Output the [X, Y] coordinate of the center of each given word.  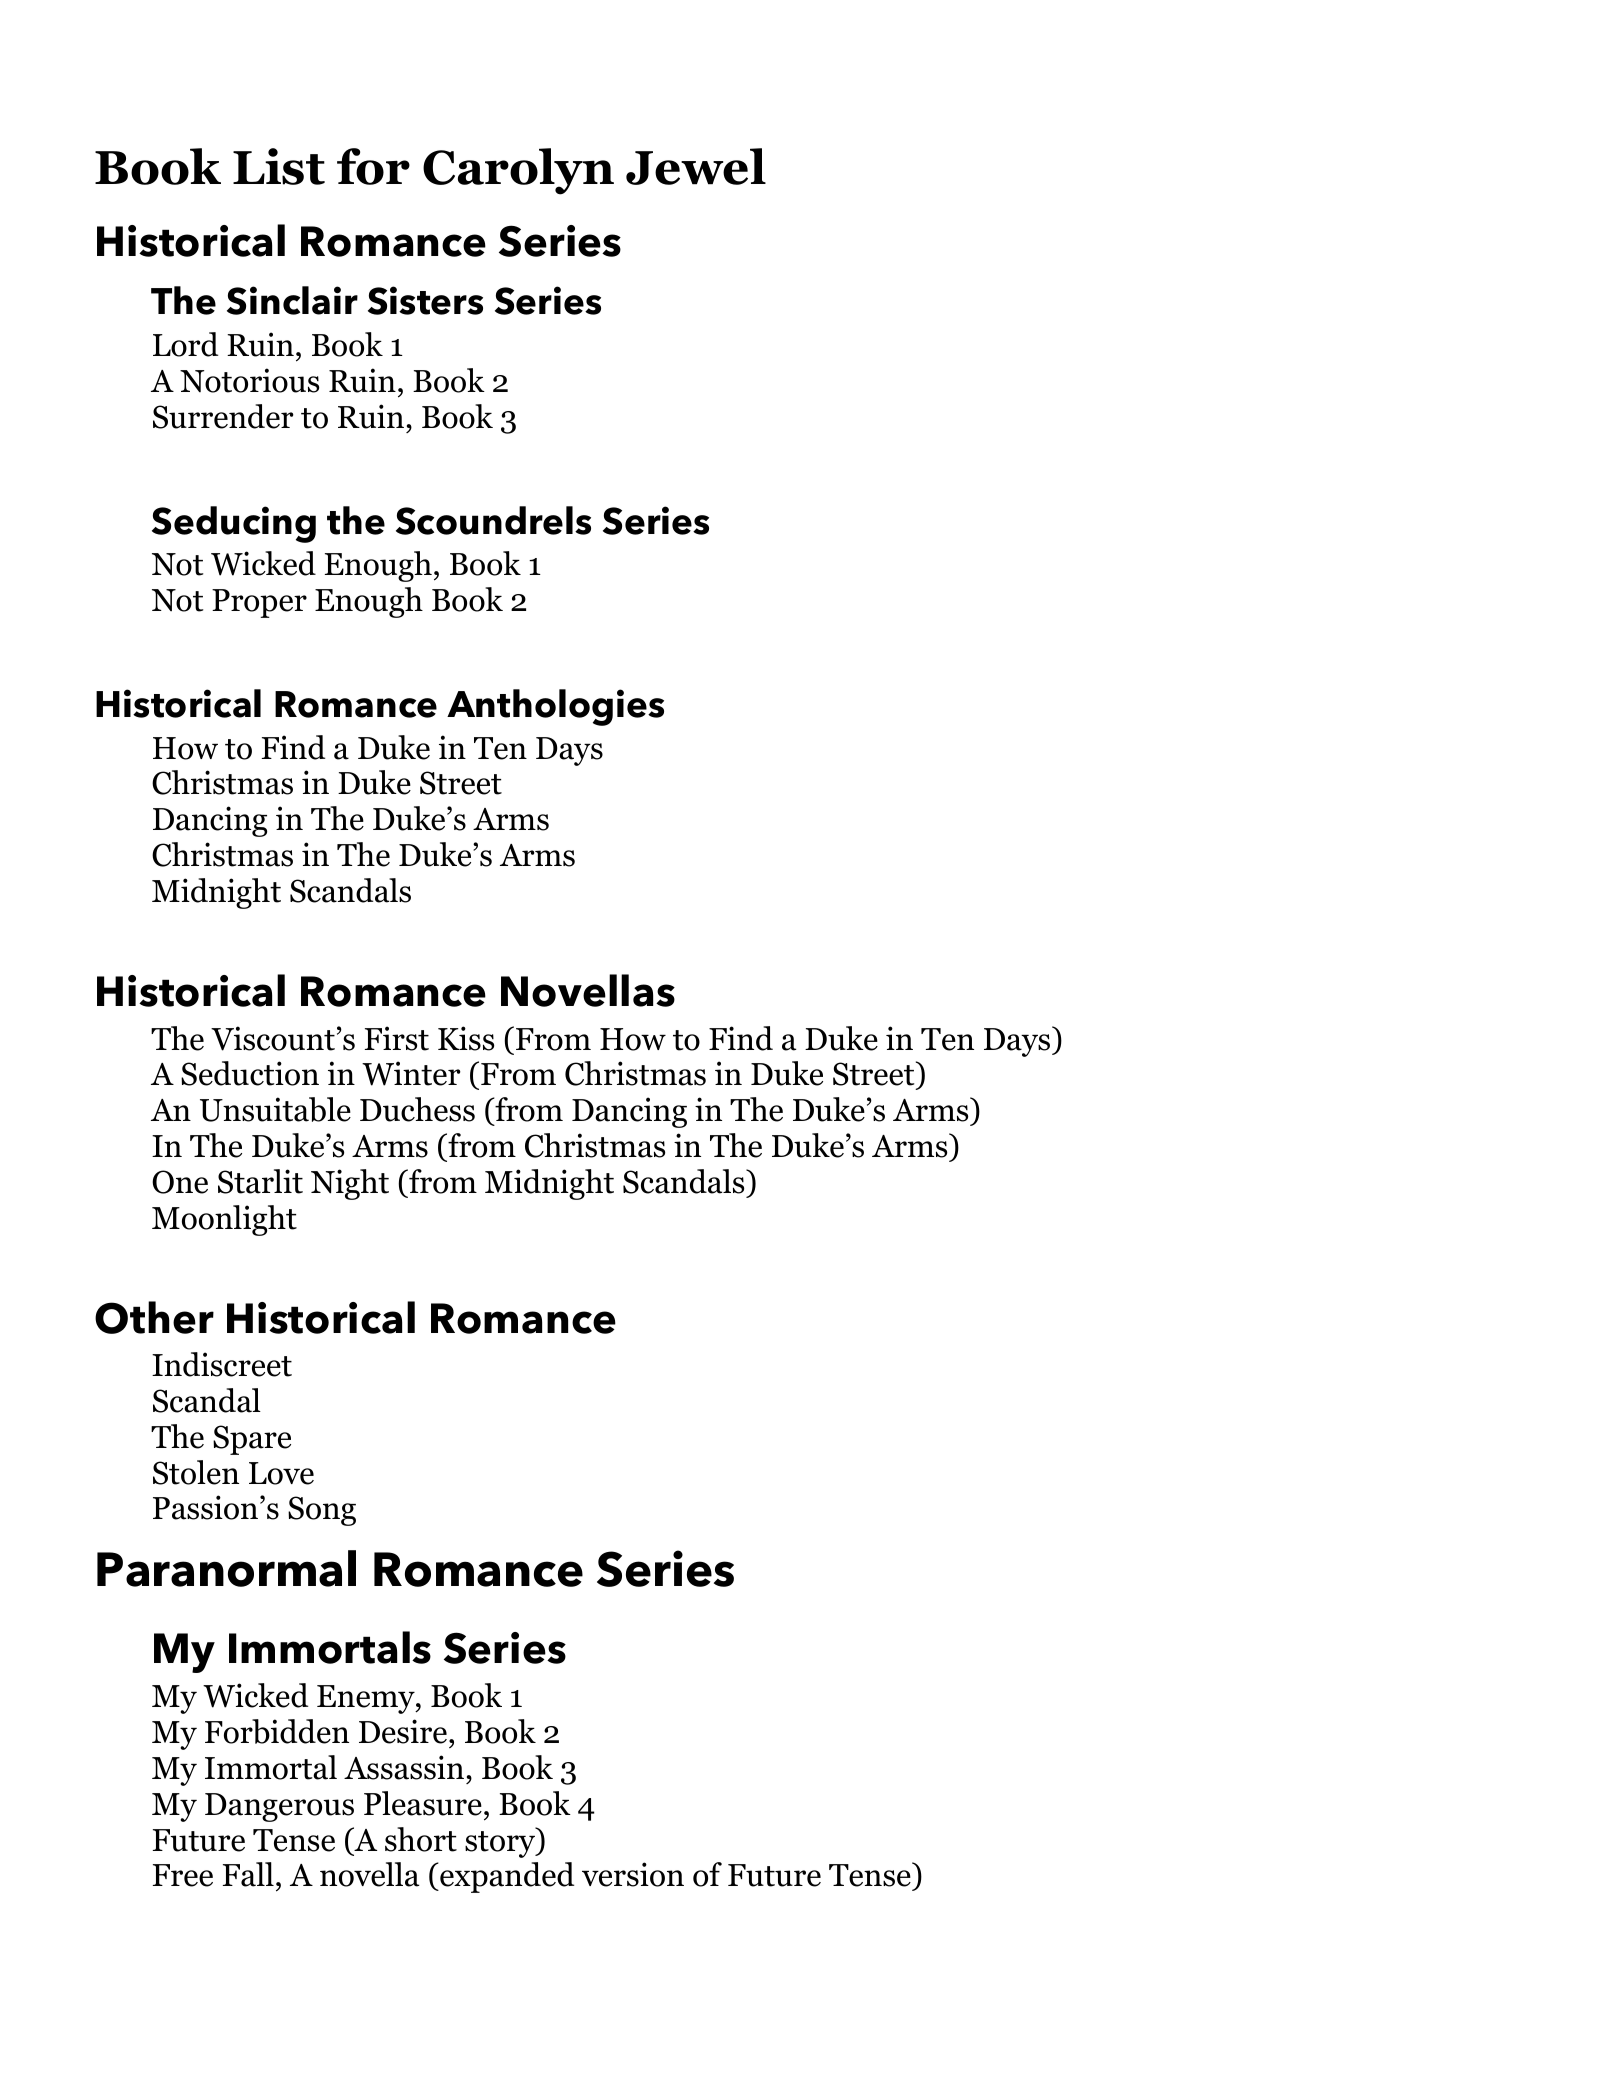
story [501, 1844]
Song [322, 1511]
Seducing [234, 524]
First [397, 1038]
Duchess [417, 1109]
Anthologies [555, 707]
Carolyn [518, 171]
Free [183, 1875]
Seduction [250, 1073]
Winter [411, 1073]
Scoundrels [493, 520]
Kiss [466, 1038]
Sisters [425, 300]
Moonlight [224, 1220]
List [279, 166]
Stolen [196, 1472]
